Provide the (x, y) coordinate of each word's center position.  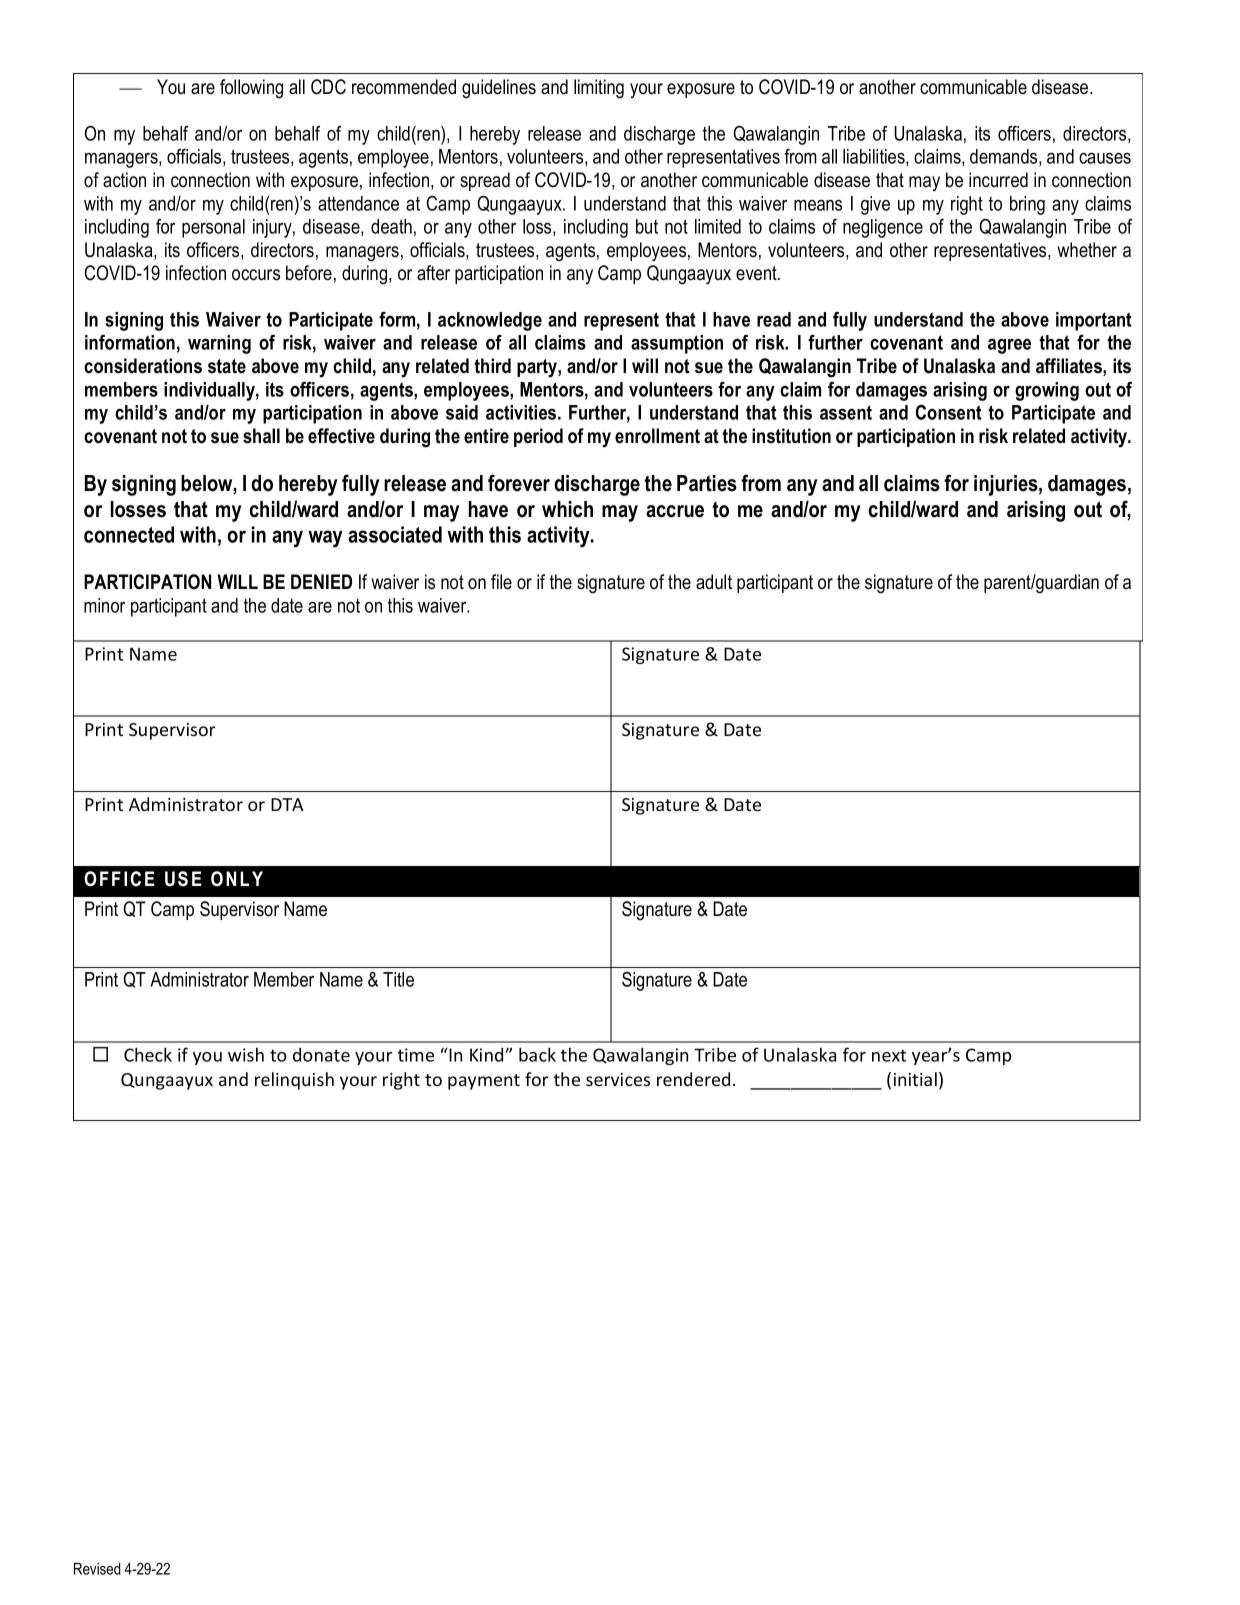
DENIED (321, 581)
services (618, 1079)
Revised (97, 1569)
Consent (948, 412)
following (251, 89)
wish (246, 1055)
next (889, 1055)
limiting (599, 89)
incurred (998, 180)
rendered (693, 1079)
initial (915, 1079)
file (501, 582)
